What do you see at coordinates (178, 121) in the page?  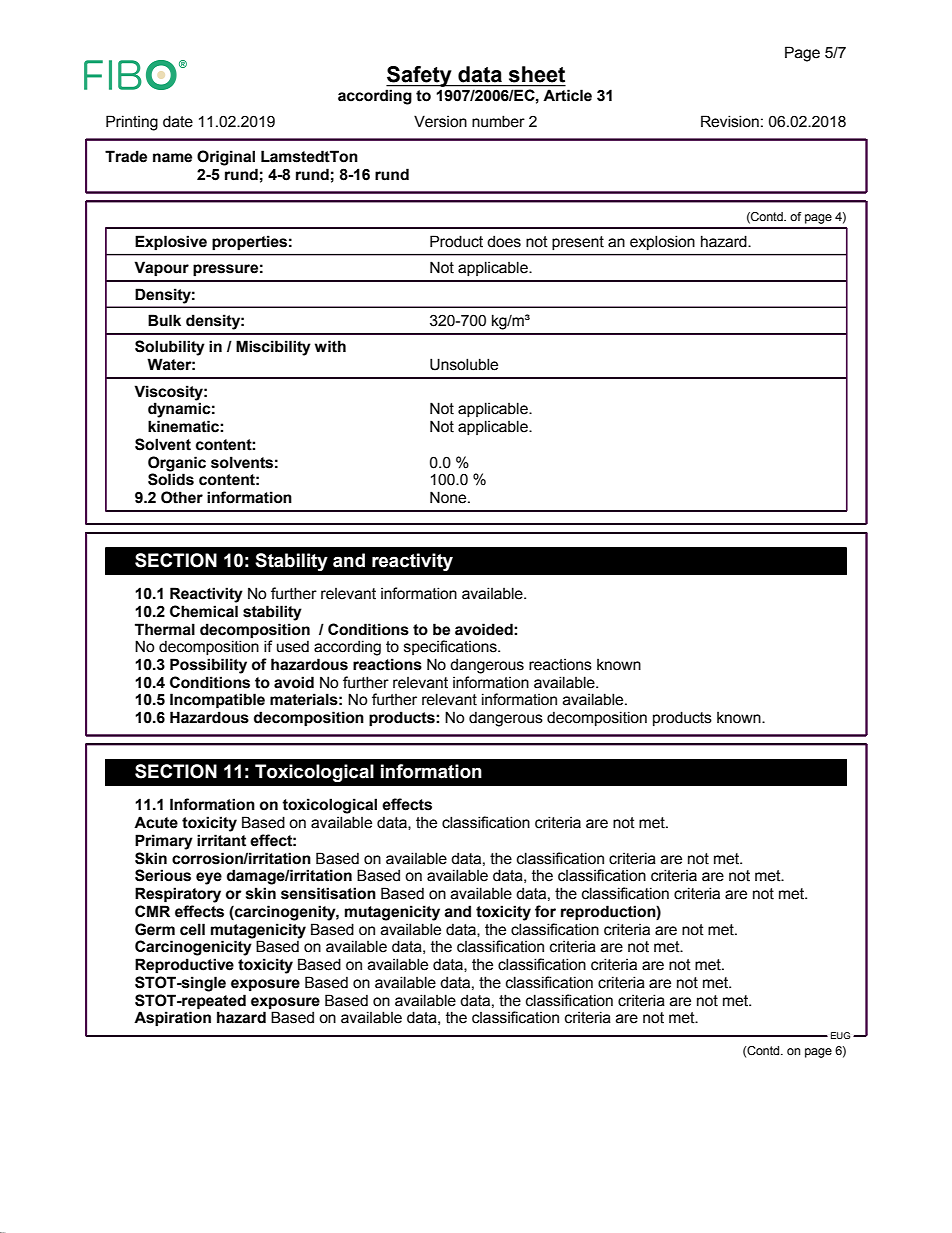 I see `date` at bounding box center [178, 121].
